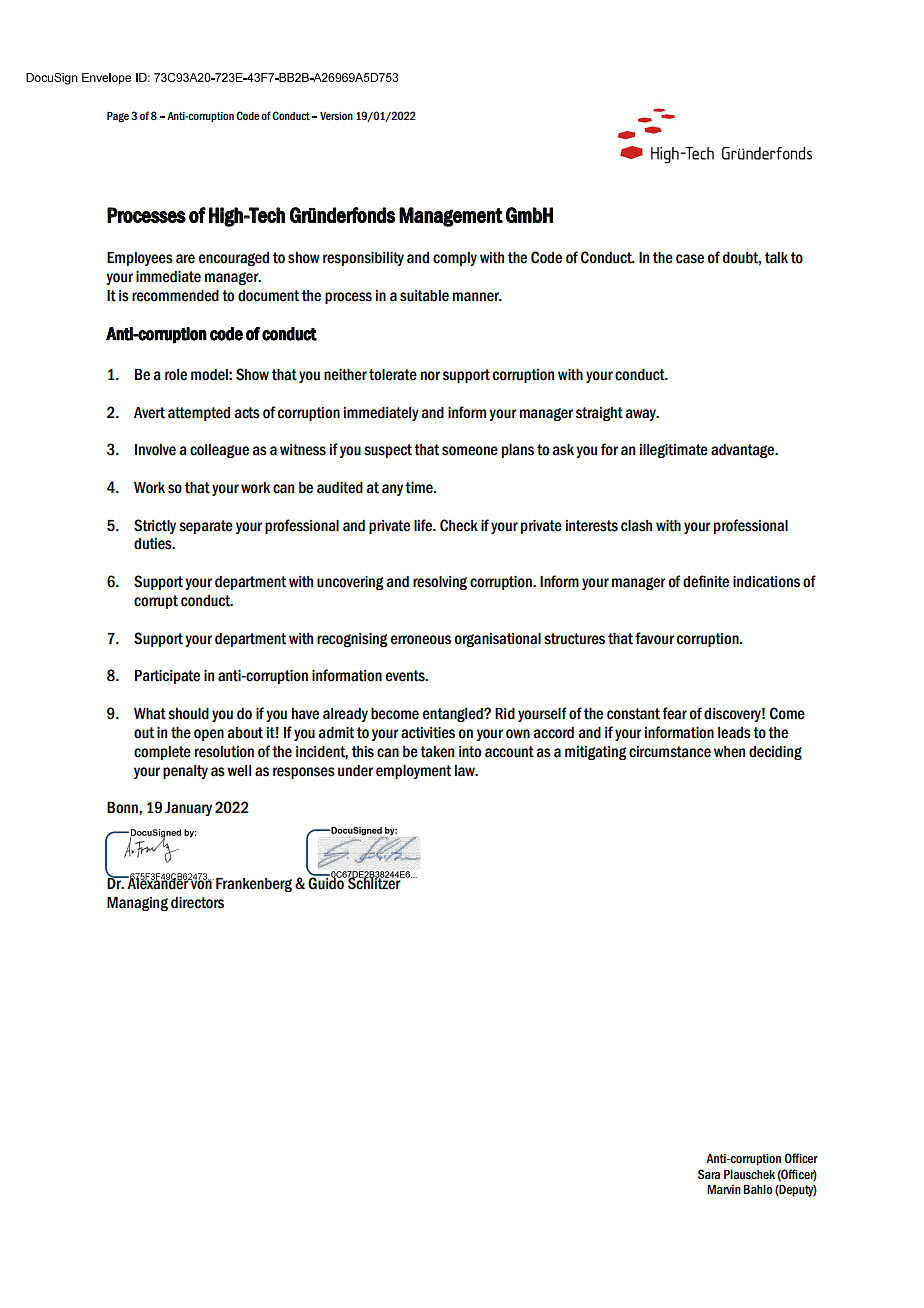 Image resolution: width=924 pixels, height=1308 pixels. What do you see at coordinates (167, 677) in the screenshot?
I see `Participate` at bounding box center [167, 677].
